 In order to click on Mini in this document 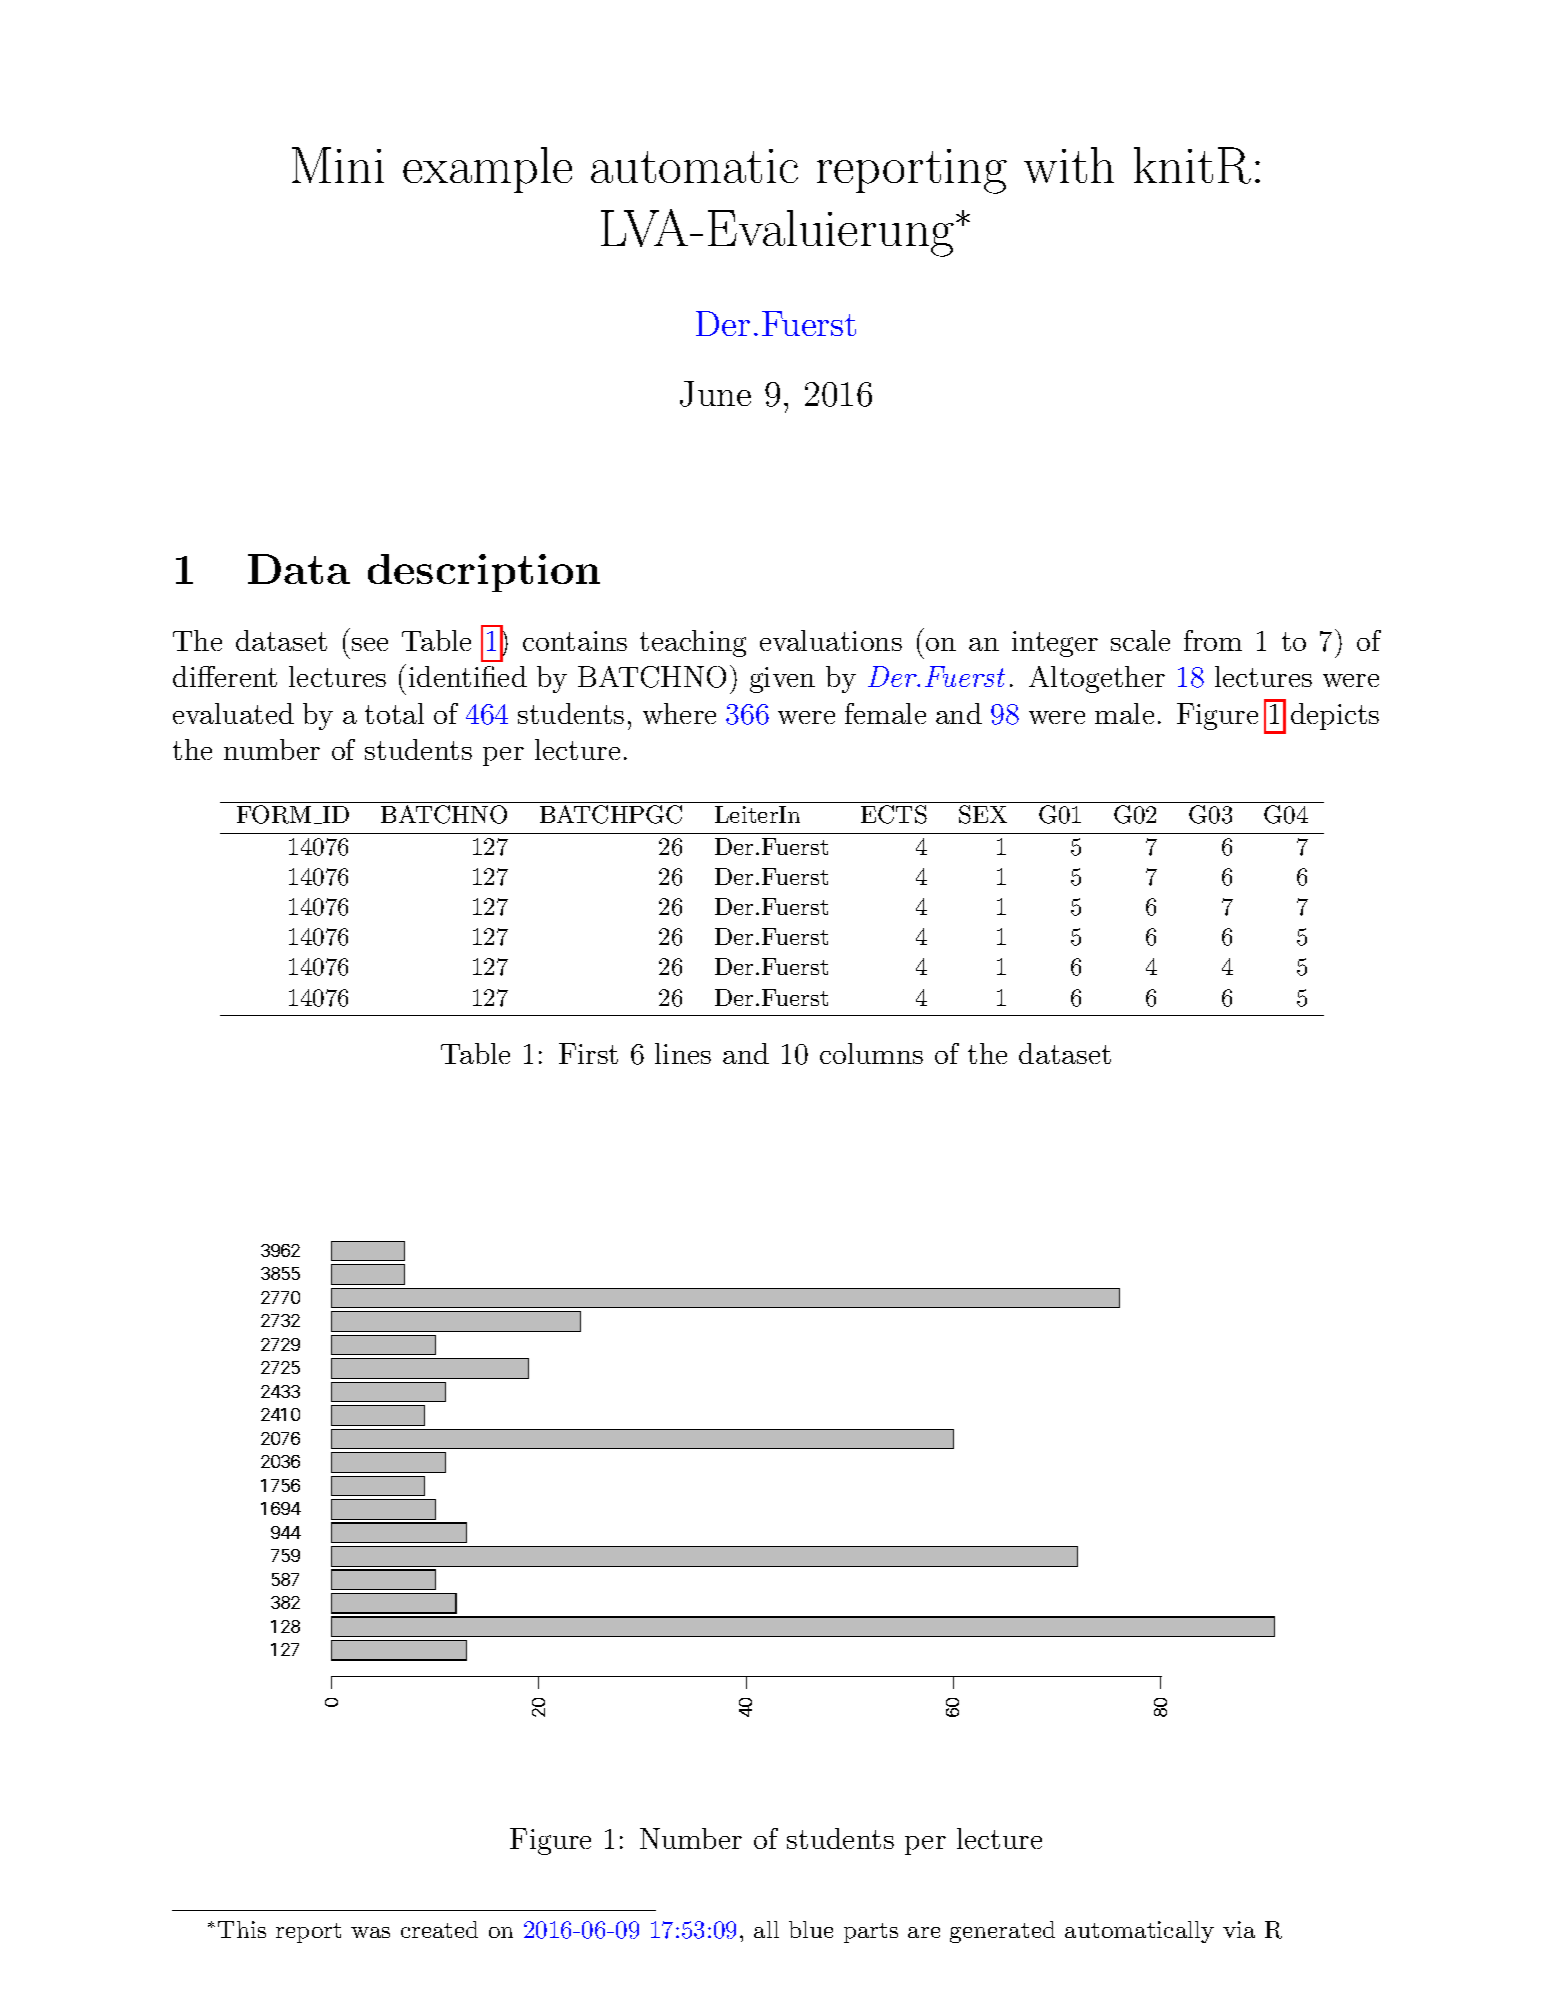, I will do `click(338, 165)`.
